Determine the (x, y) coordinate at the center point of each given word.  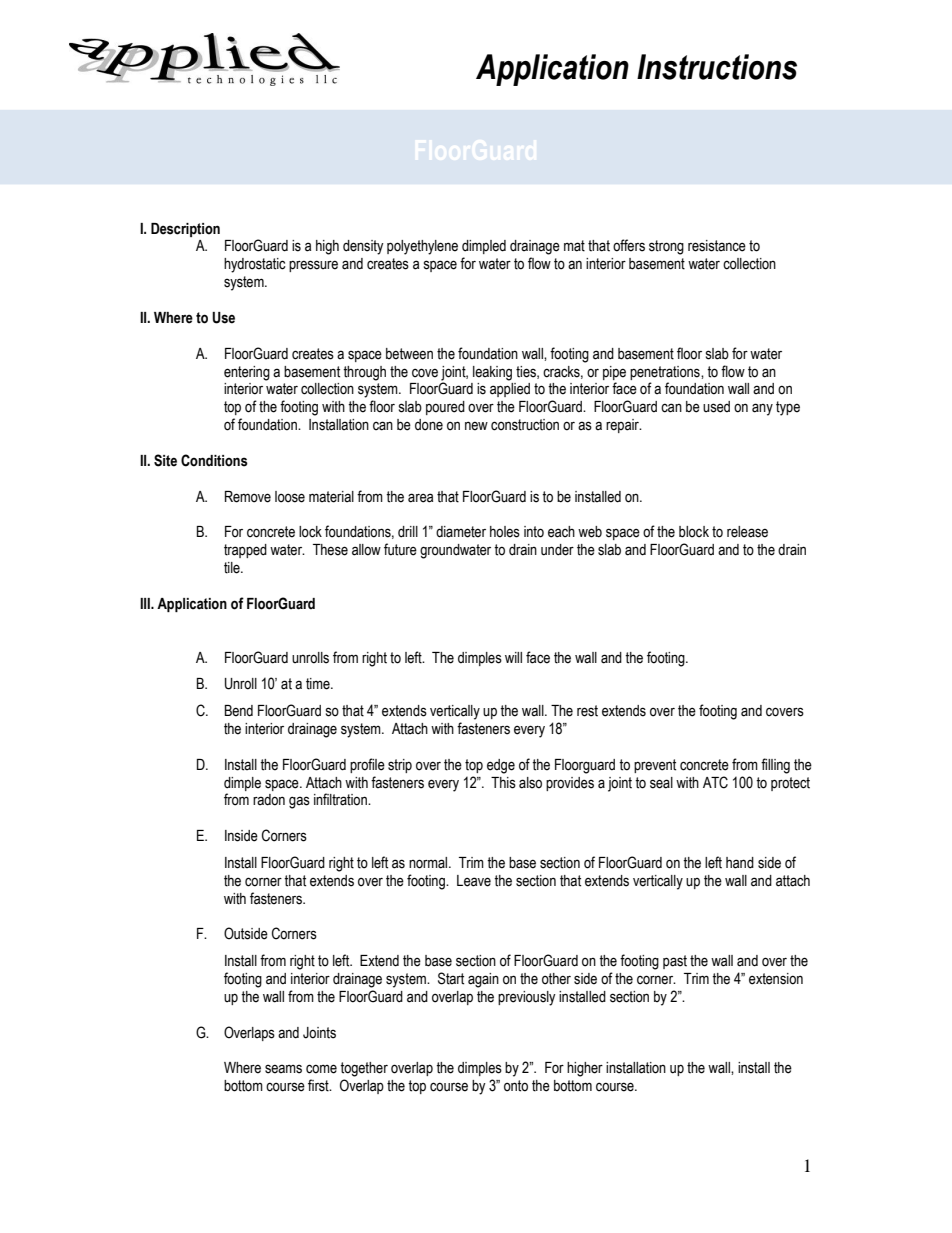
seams (283, 1069)
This (503, 783)
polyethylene (422, 247)
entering (247, 373)
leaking (492, 373)
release (747, 532)
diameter (461, 532)
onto (516, 1086)
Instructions (717, 67)
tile (233, 568)
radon (269, 800)
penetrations (666, 373)
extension (776, 979)
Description (185, 230)
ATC (715, 782)
